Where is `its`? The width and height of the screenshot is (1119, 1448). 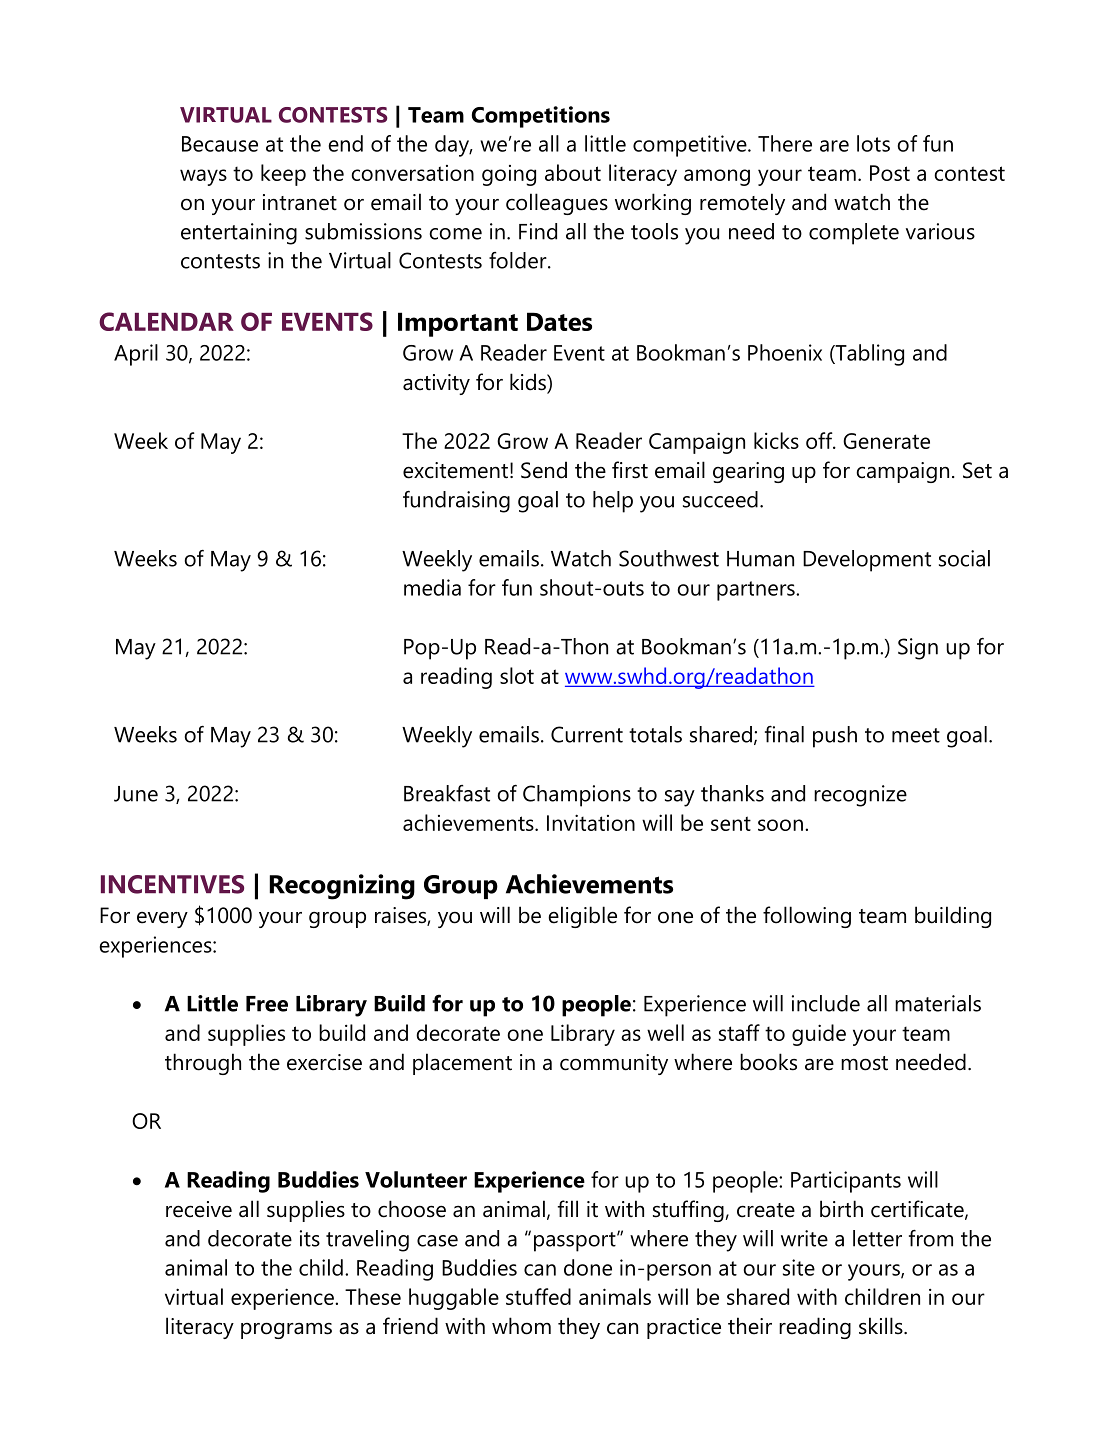 its is located at coordinates (310, 1238).
